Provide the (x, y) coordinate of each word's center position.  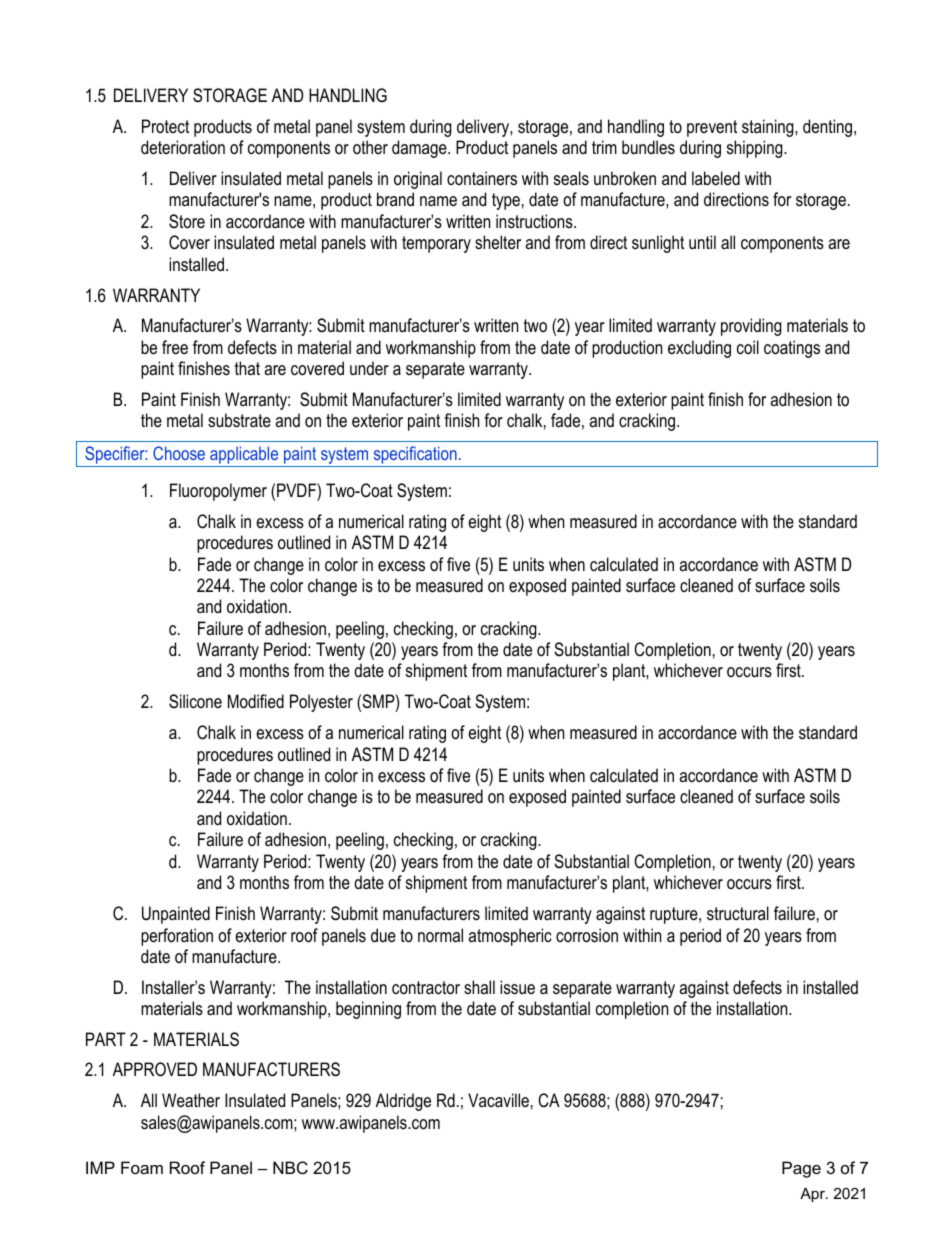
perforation (177, 937)
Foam (142, 1167)
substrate (239, 420)
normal (440, 935)
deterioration (183, 147)
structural (738, 913)
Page (801, 1169)
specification (415, 456)
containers (482, 178)
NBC (290, 1167)
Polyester (321, 703)
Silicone (195, 701)
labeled (716, 178)
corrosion (587, 935)
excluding (699, 349)
